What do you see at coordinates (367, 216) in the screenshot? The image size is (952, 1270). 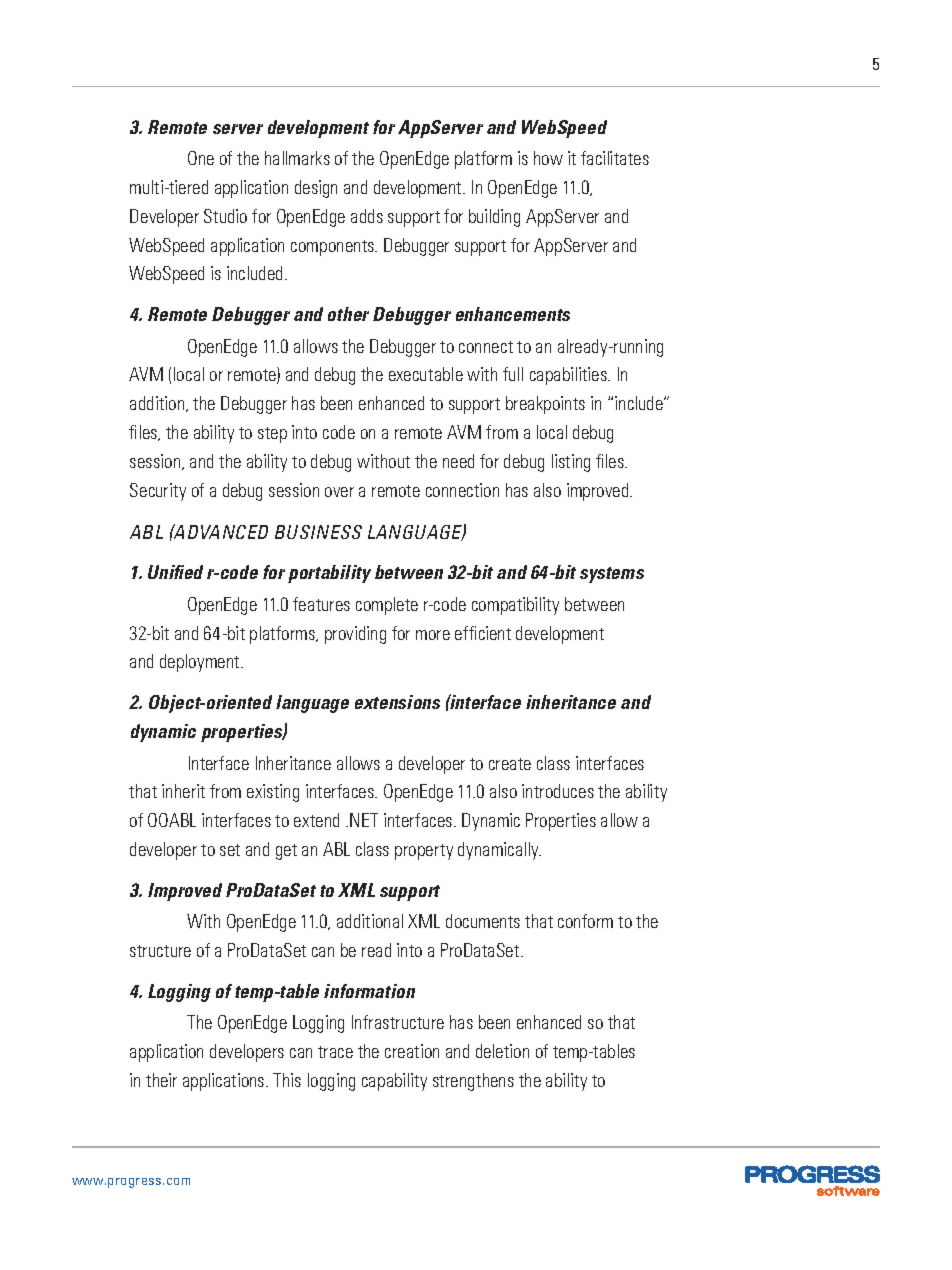 I see `adds` at bounding box center [367, 216].
